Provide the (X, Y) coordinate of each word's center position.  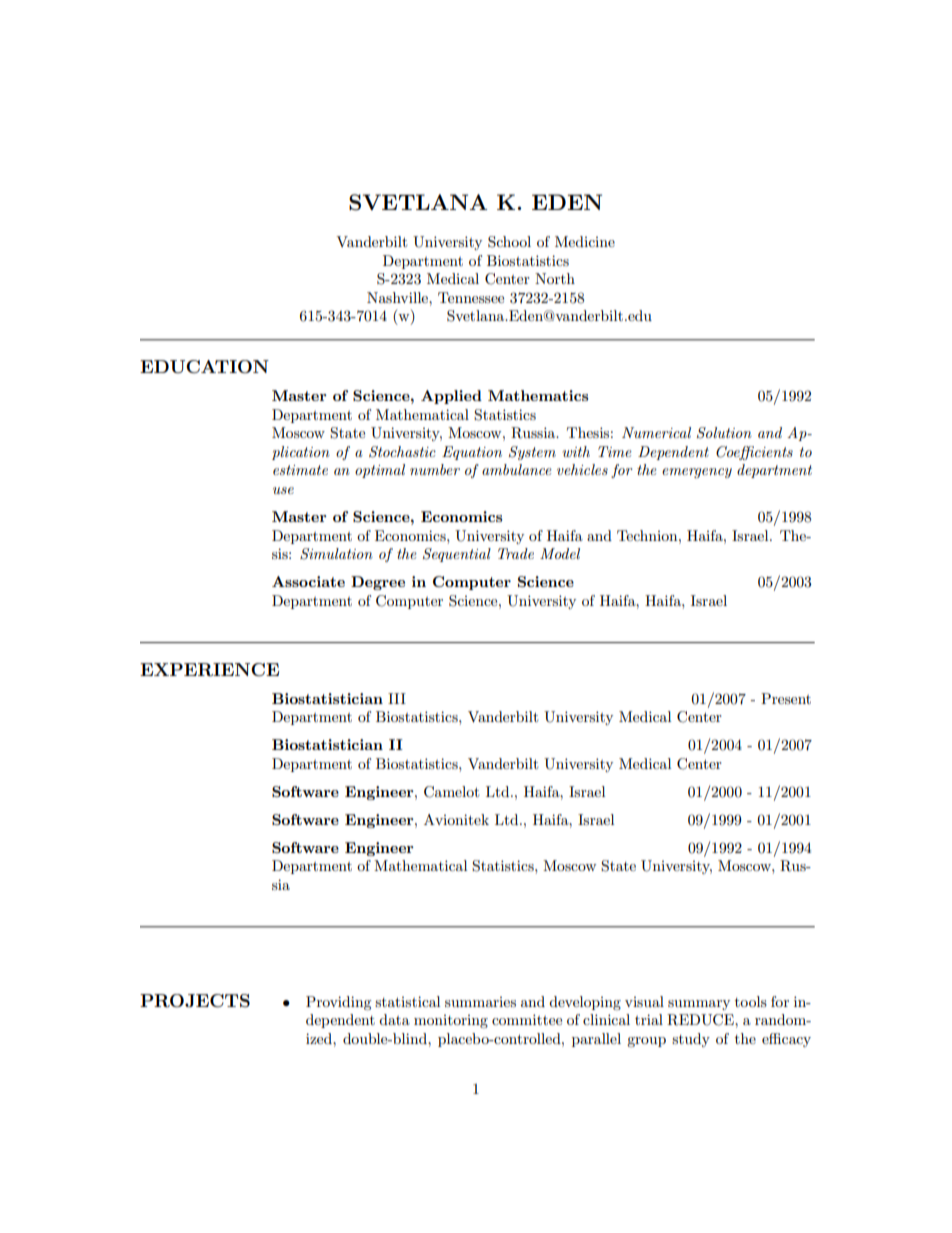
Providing (339, 1003)
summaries (480, 1002)
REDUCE (701, 1020)
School (509, 242)
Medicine (585, 241)
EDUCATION (204, 367)
